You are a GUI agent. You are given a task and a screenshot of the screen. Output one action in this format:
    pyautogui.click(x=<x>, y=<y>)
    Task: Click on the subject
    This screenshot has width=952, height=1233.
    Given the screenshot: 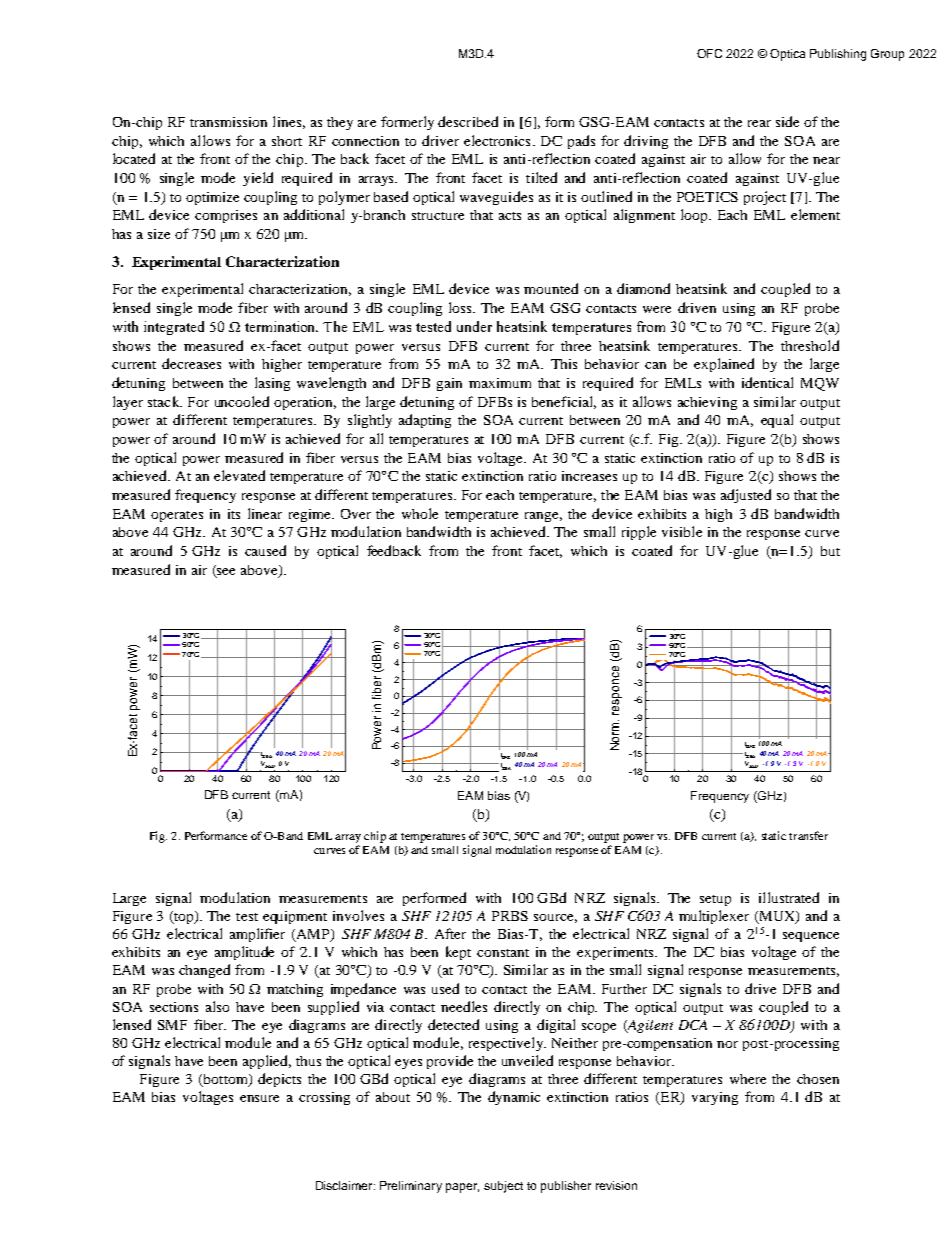 What is the action you would take?
    pyautogui.click(x=503, y=1187)
